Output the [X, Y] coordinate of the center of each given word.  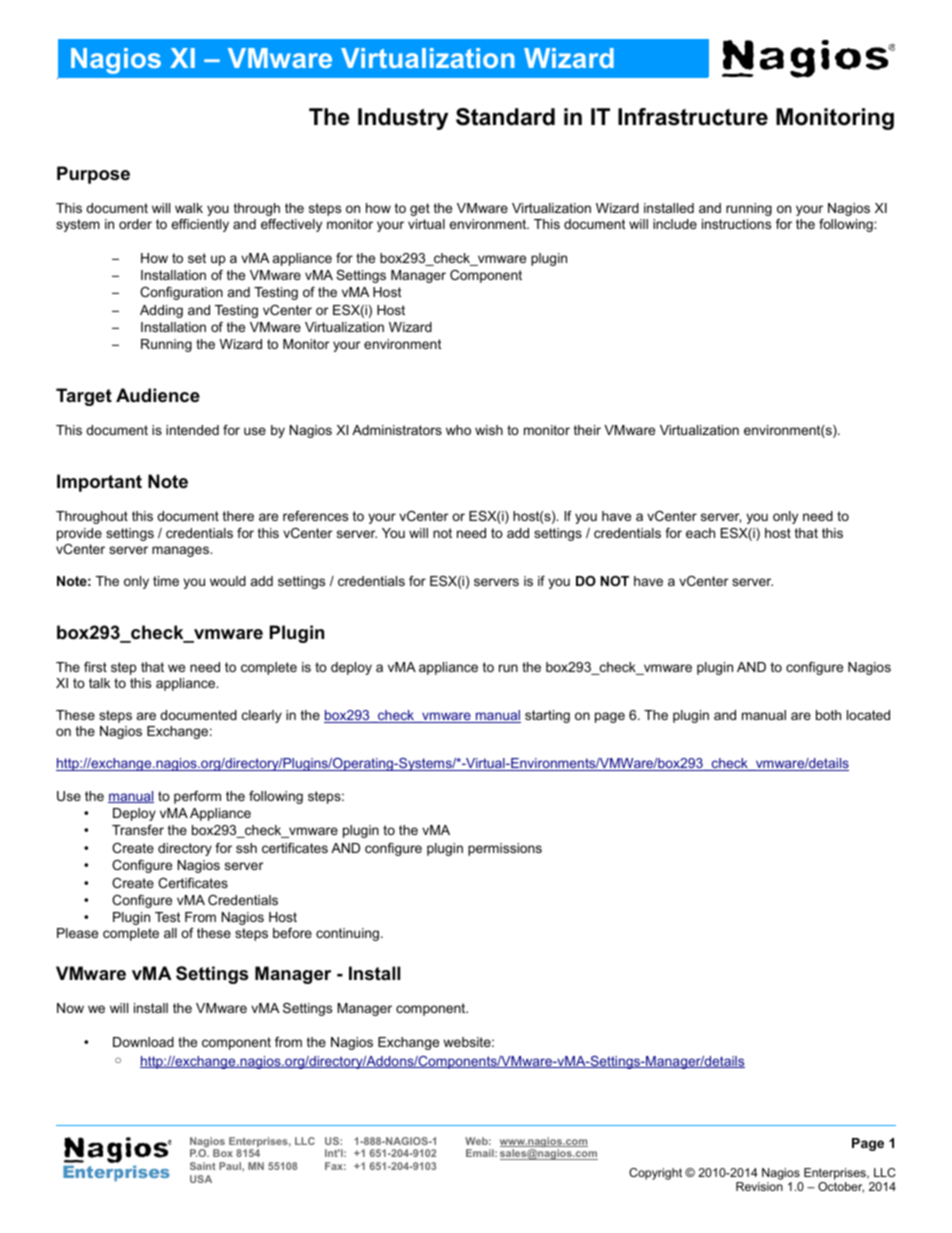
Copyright [655, 1174]
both [828, 715]
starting [547, 716]
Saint [203, 1166]
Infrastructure [693, 117]
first [95, 667]
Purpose [93, 175]
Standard [505, 117]
